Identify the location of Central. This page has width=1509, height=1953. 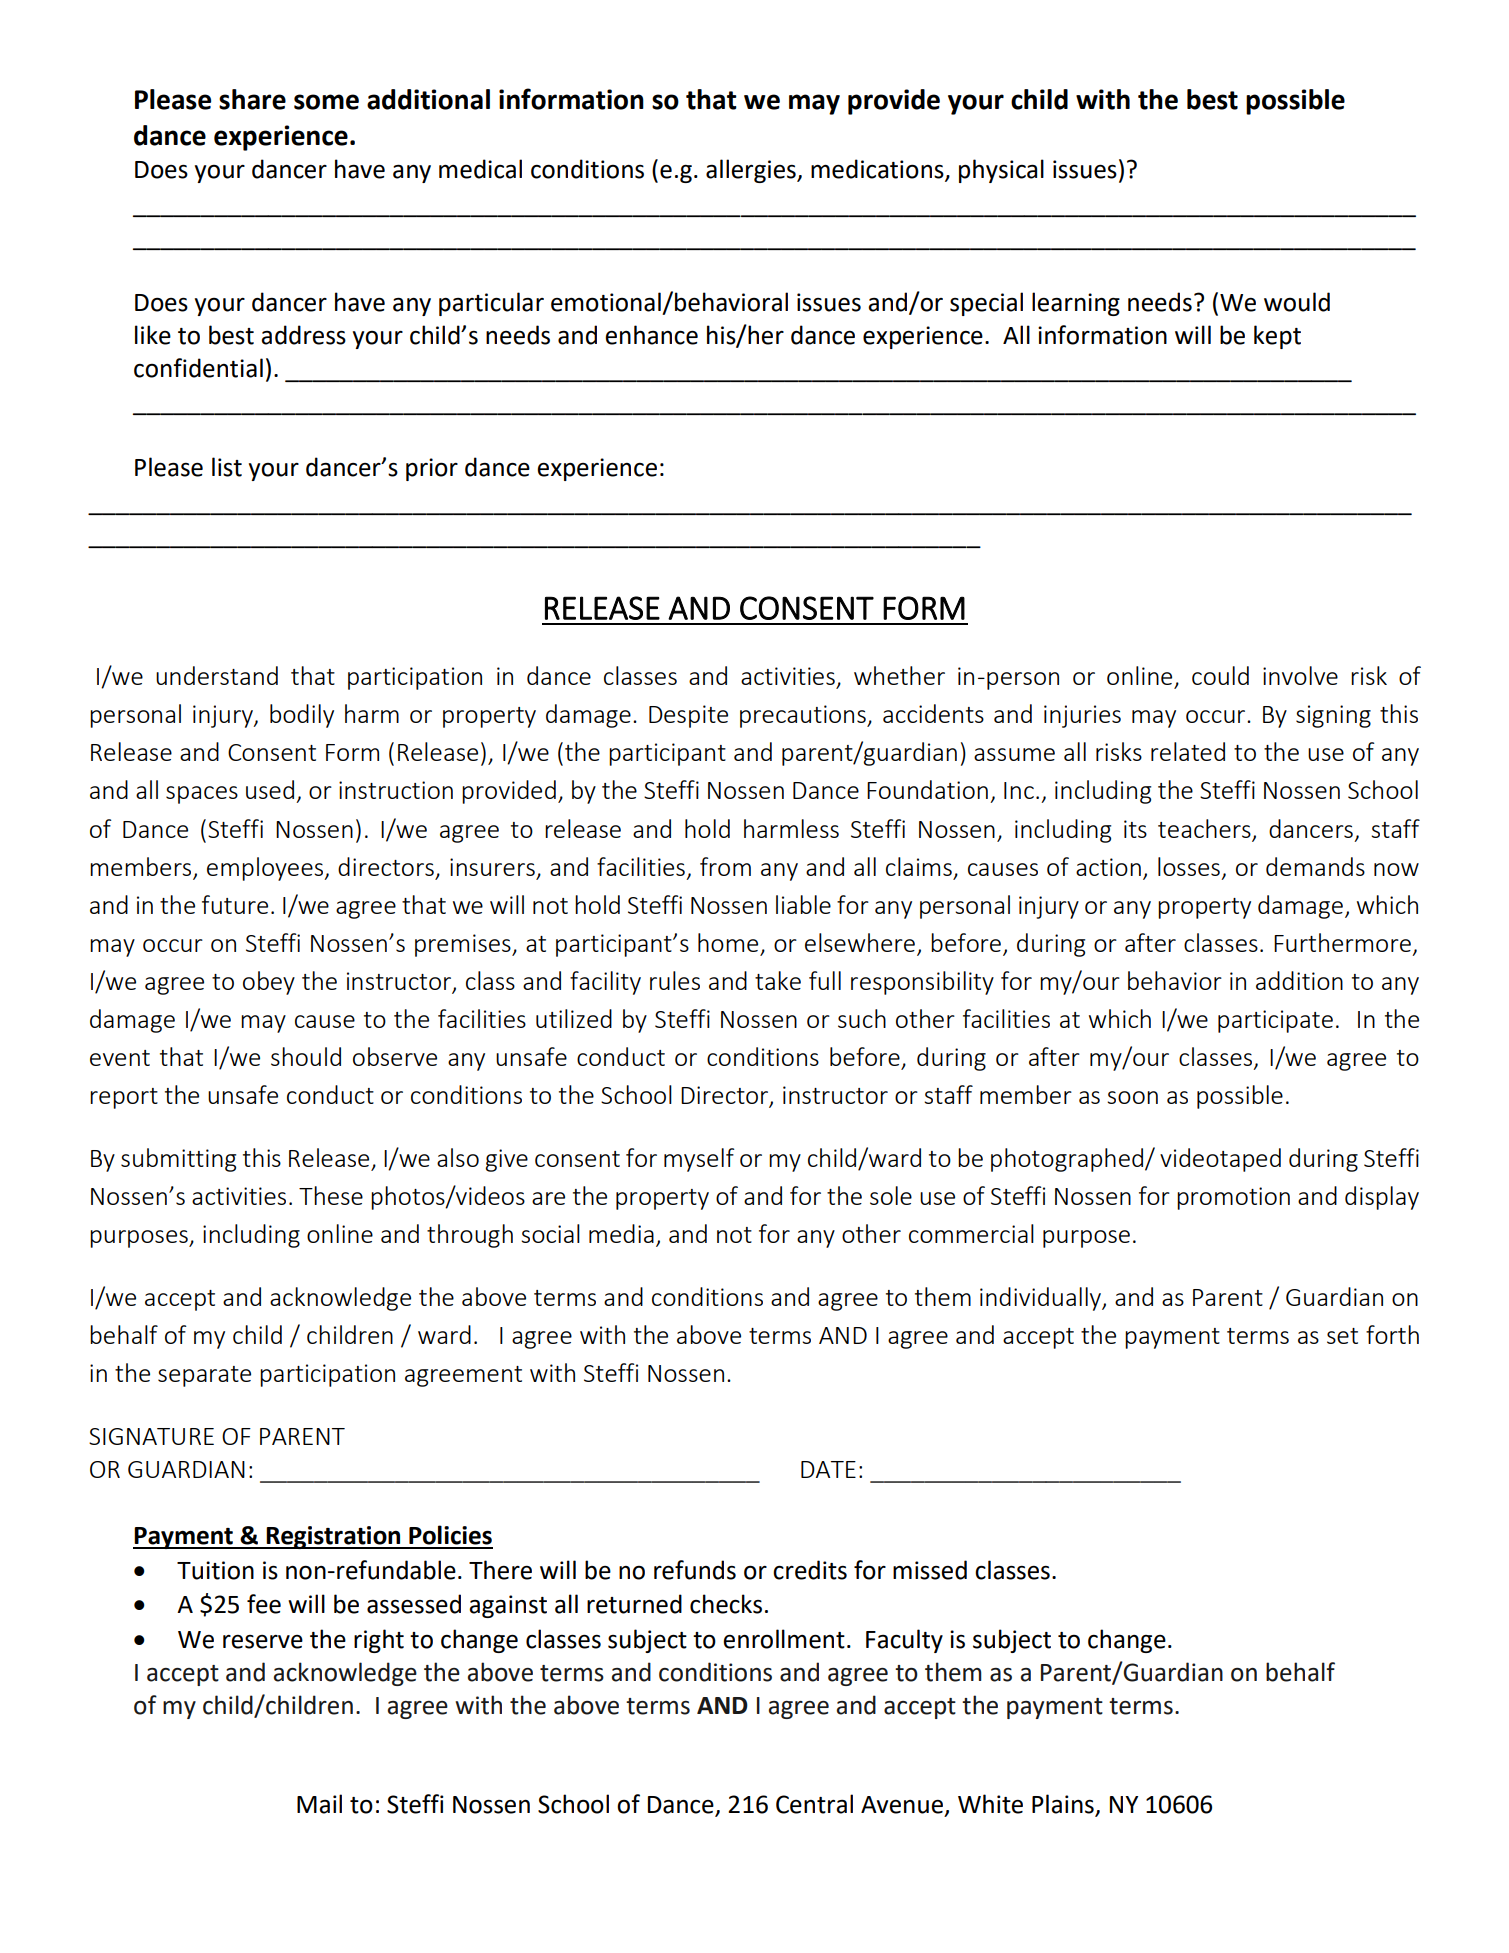
(814, 1804).
